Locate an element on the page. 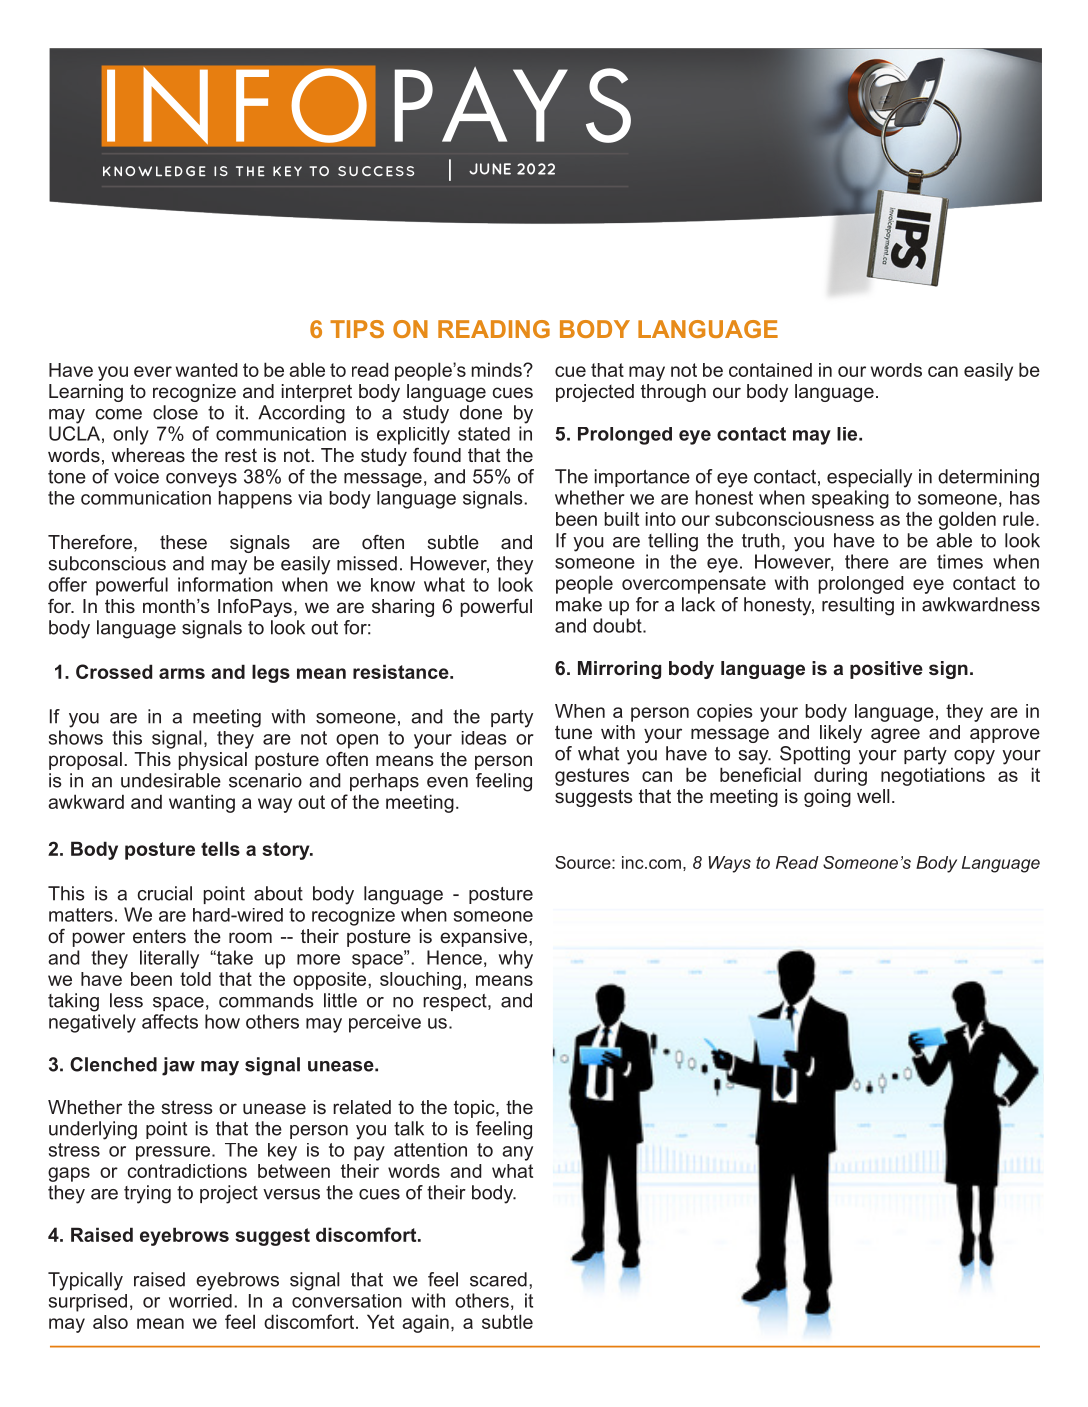 Image resolution: width=1088 pixels, height=1407 pixels. contained is located at coordinates (770, 370).
